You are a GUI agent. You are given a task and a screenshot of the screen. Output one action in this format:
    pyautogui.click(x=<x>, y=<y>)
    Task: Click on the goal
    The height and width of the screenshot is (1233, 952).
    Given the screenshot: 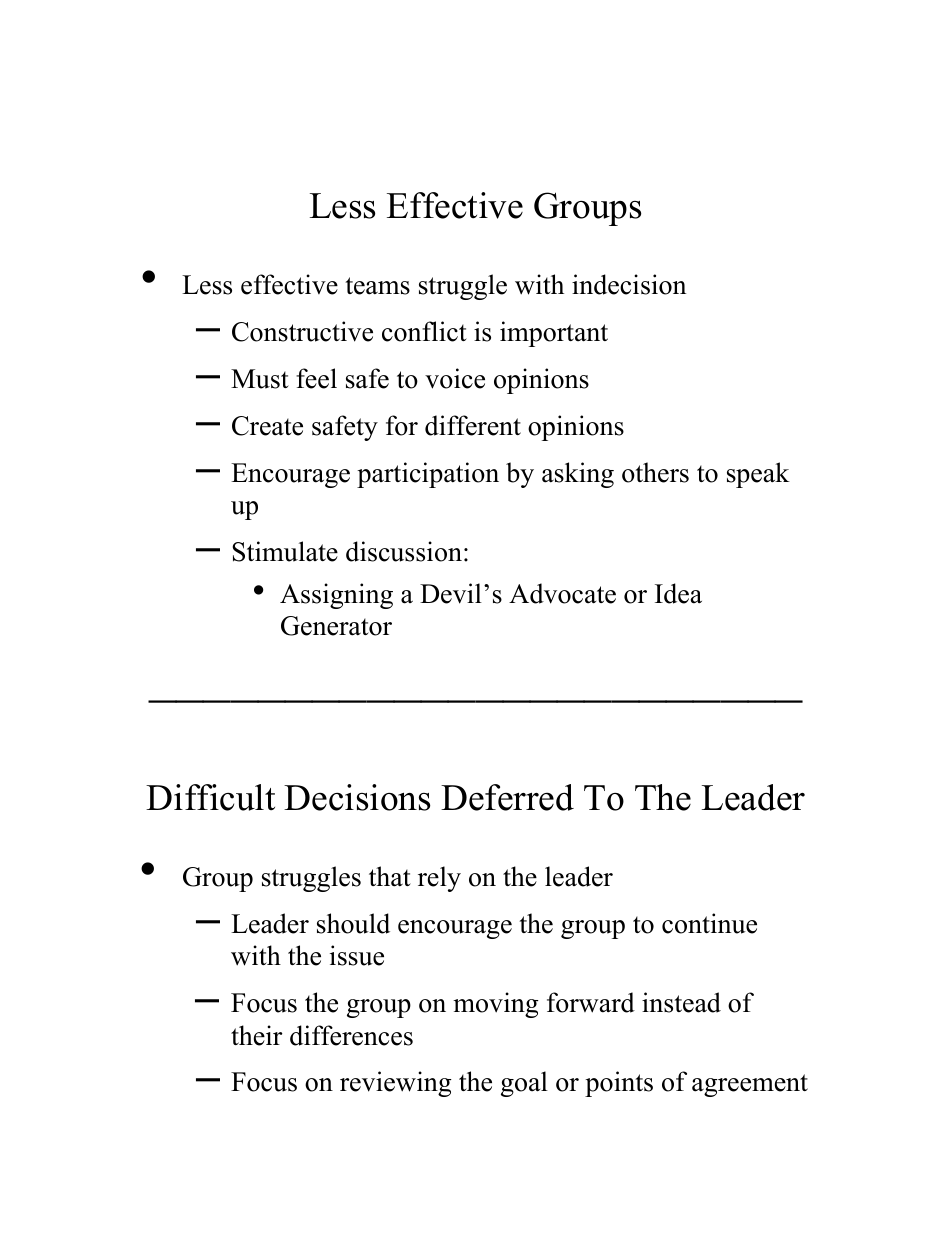 What is the action you would take?
    pyautogui.click(x=524, y=1084)
